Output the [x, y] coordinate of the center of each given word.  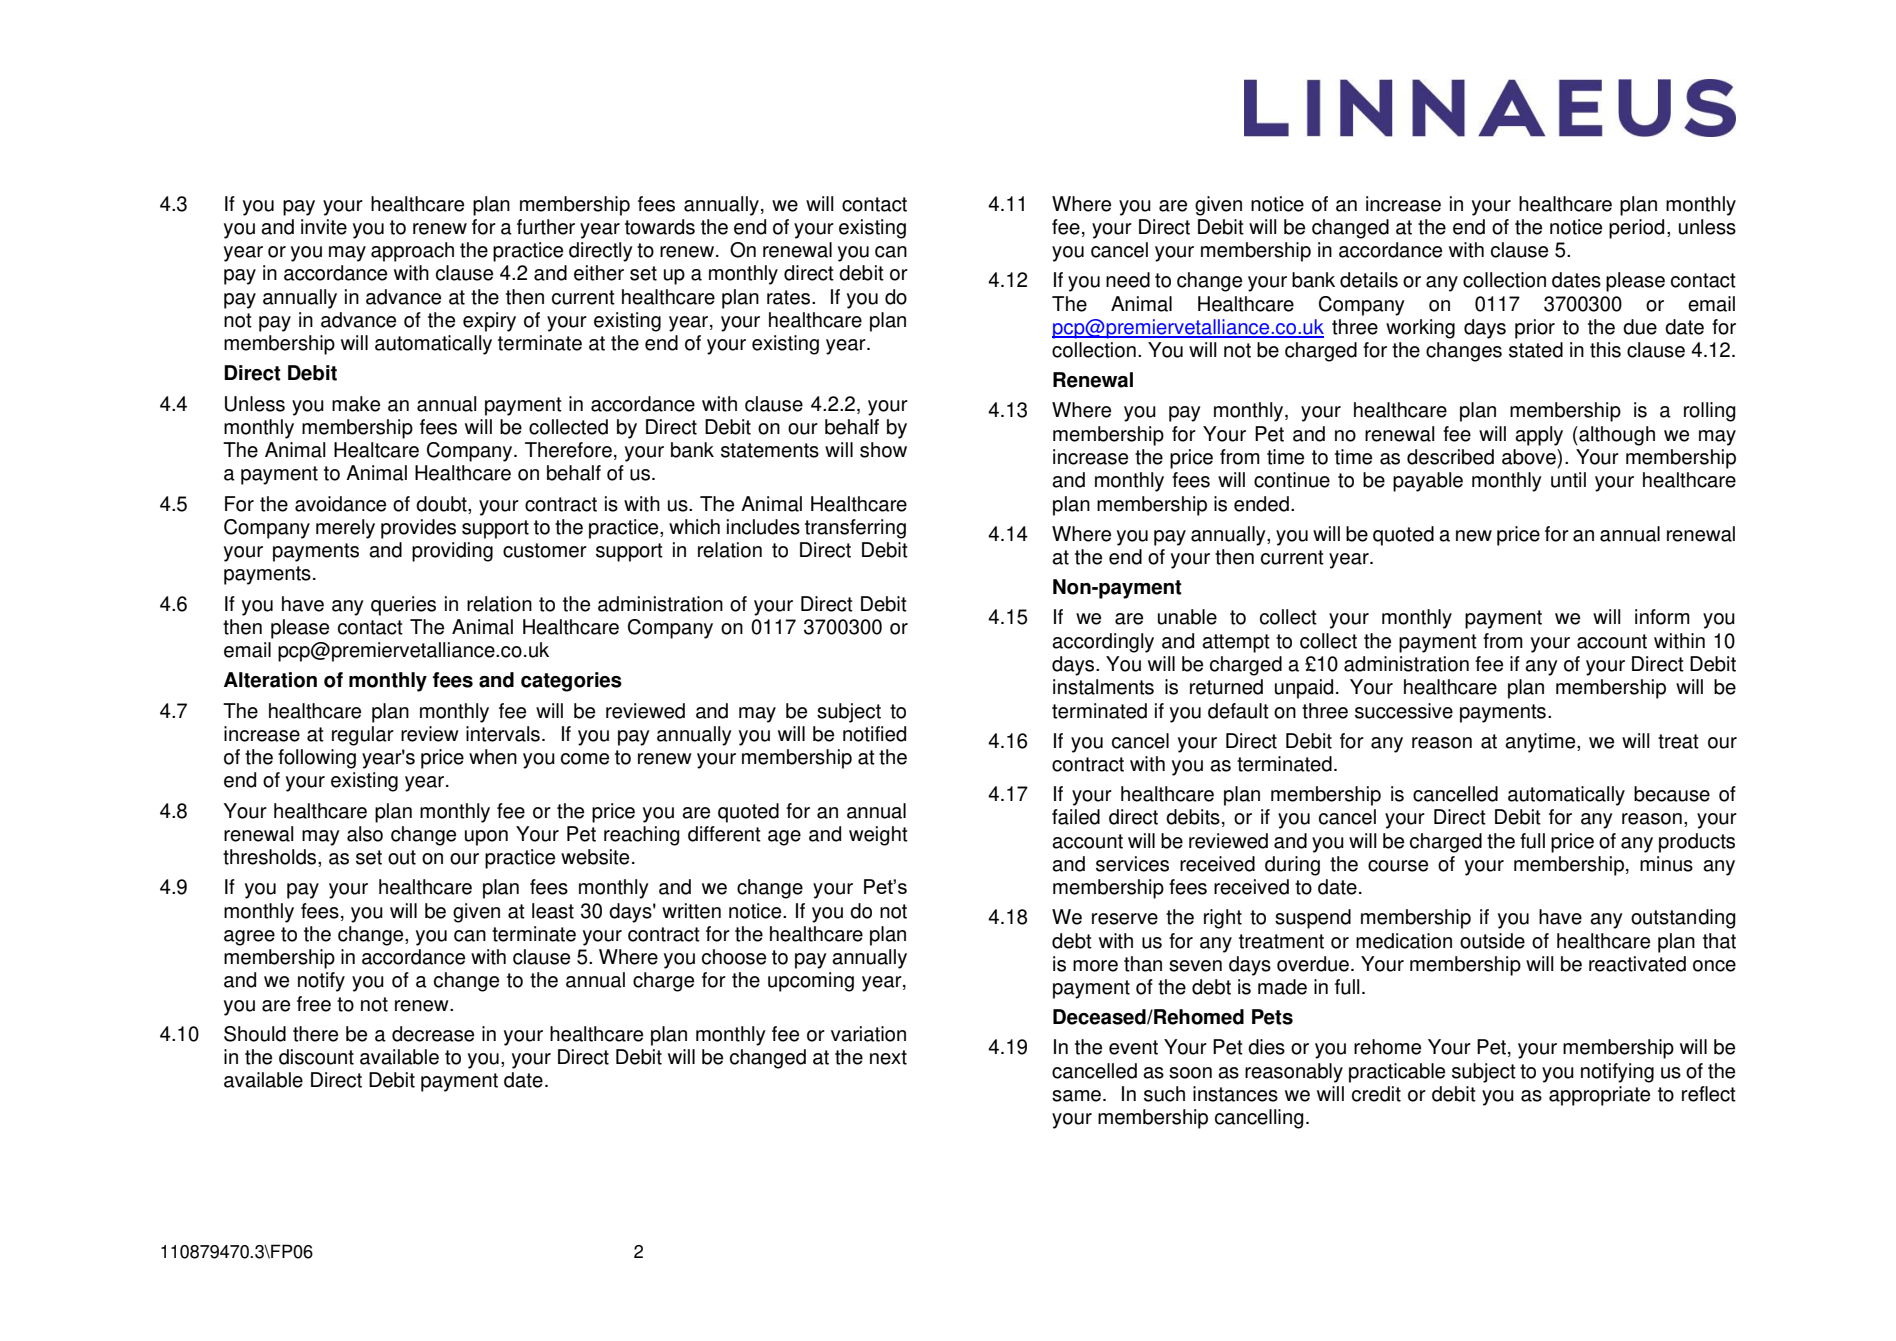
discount [316, 1057]
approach [412, 252]
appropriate [1599, 1096]
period [1636, 229]
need [1128, 280]
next [888, 1057]
